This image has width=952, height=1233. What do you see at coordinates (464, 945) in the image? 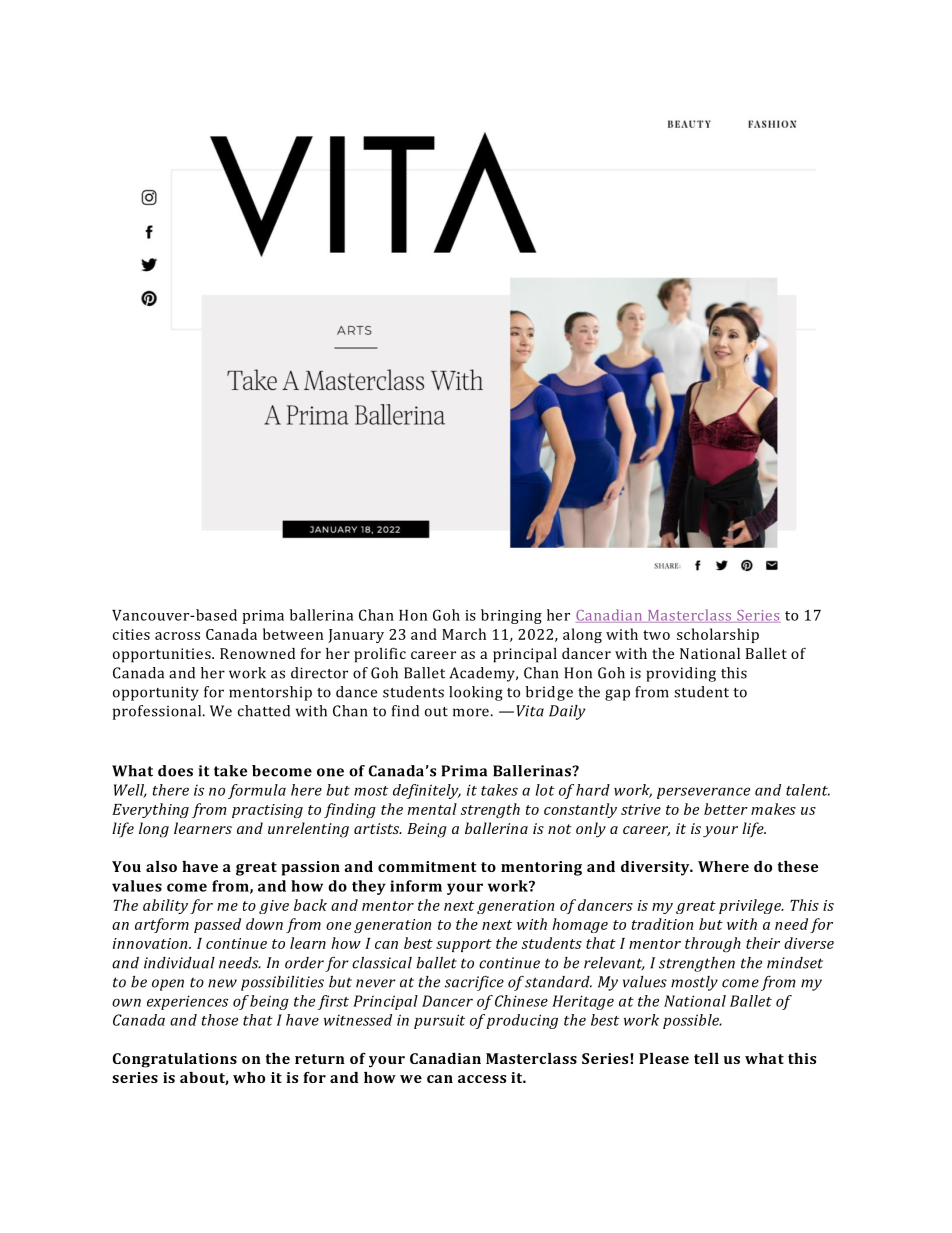
I see `support` at bounding box center [464, 945].
